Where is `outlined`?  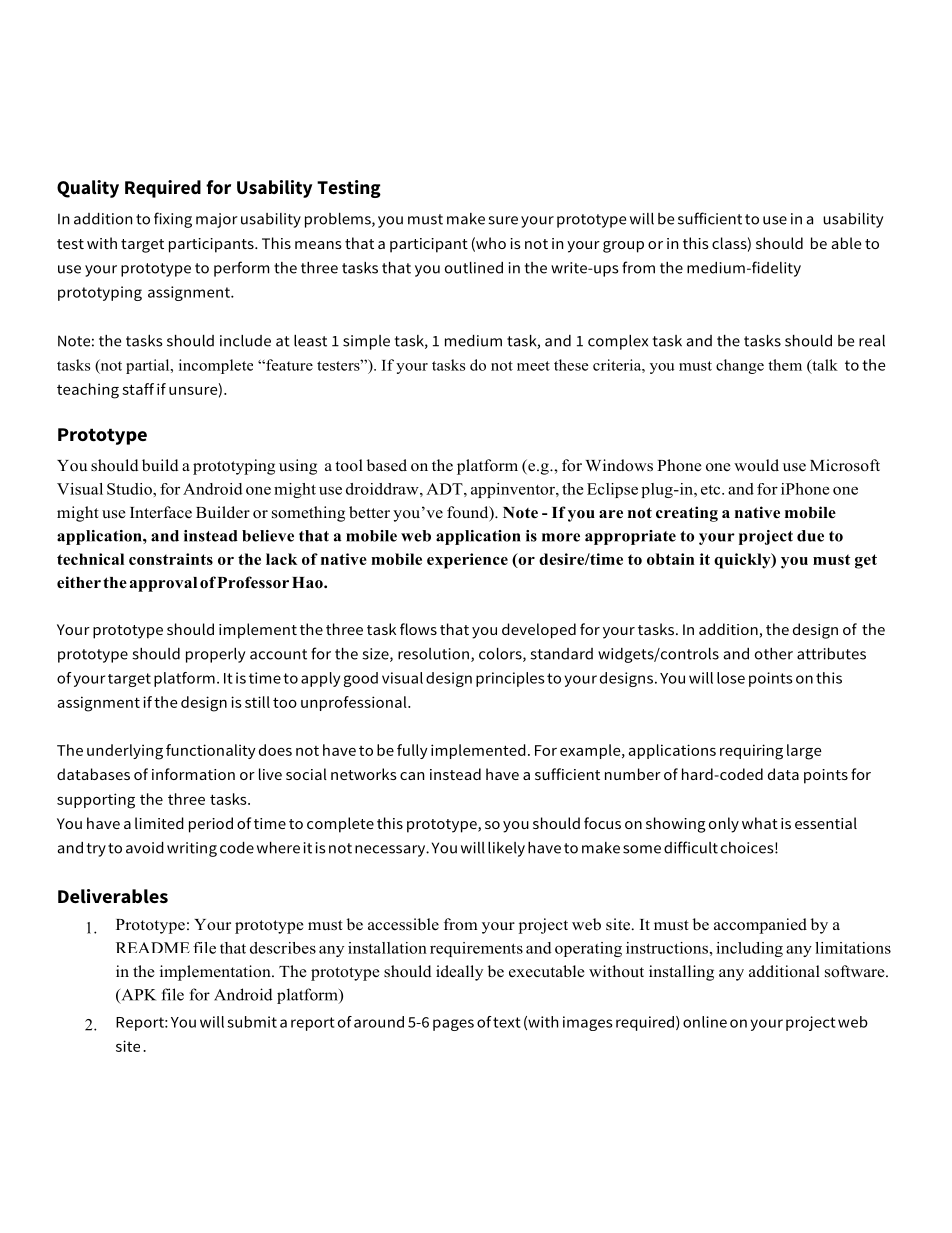 outlined is located at coordinates (474, 268).
